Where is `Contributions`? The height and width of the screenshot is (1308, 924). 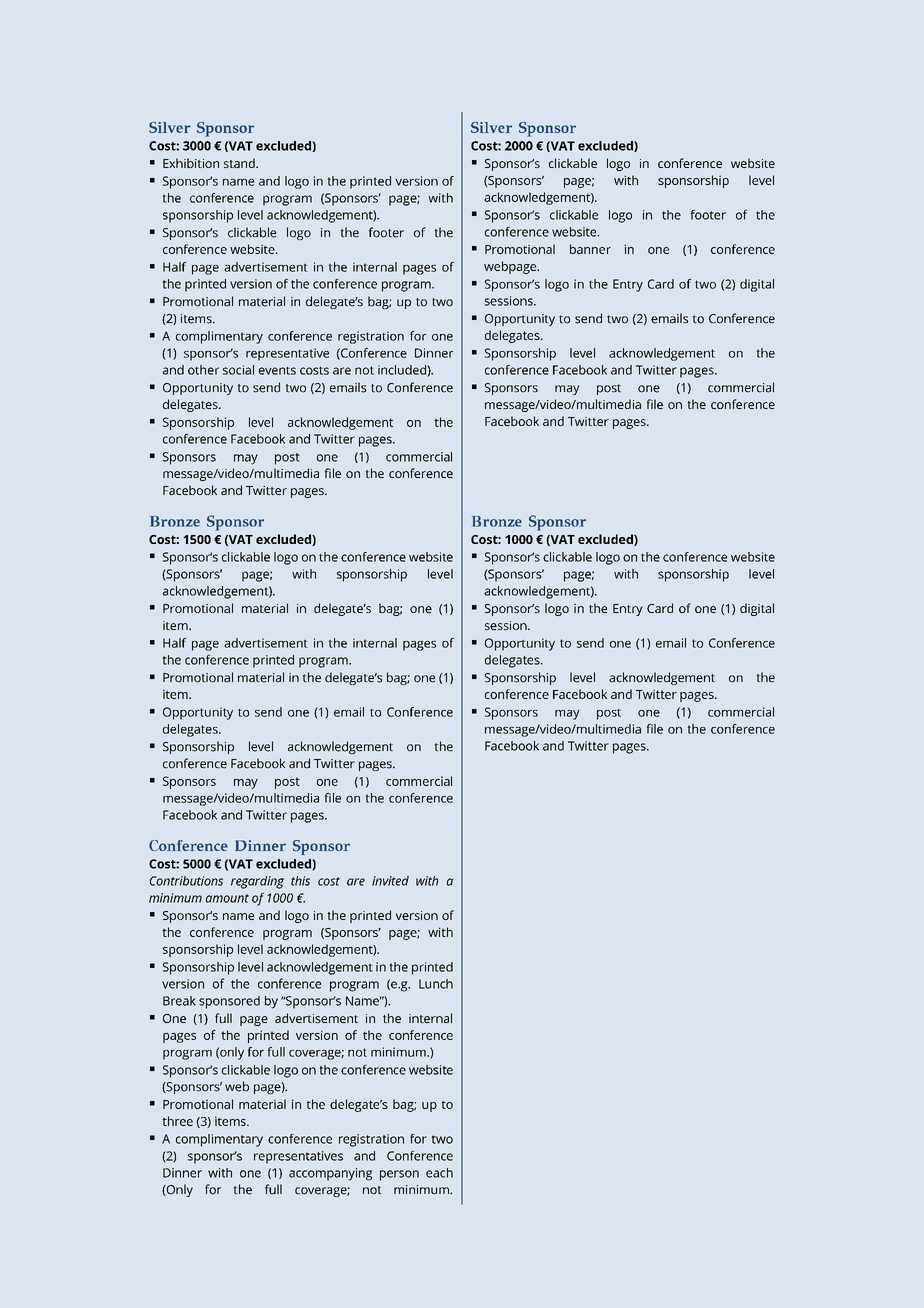
Contributions is located at coordinates (186, 881).
